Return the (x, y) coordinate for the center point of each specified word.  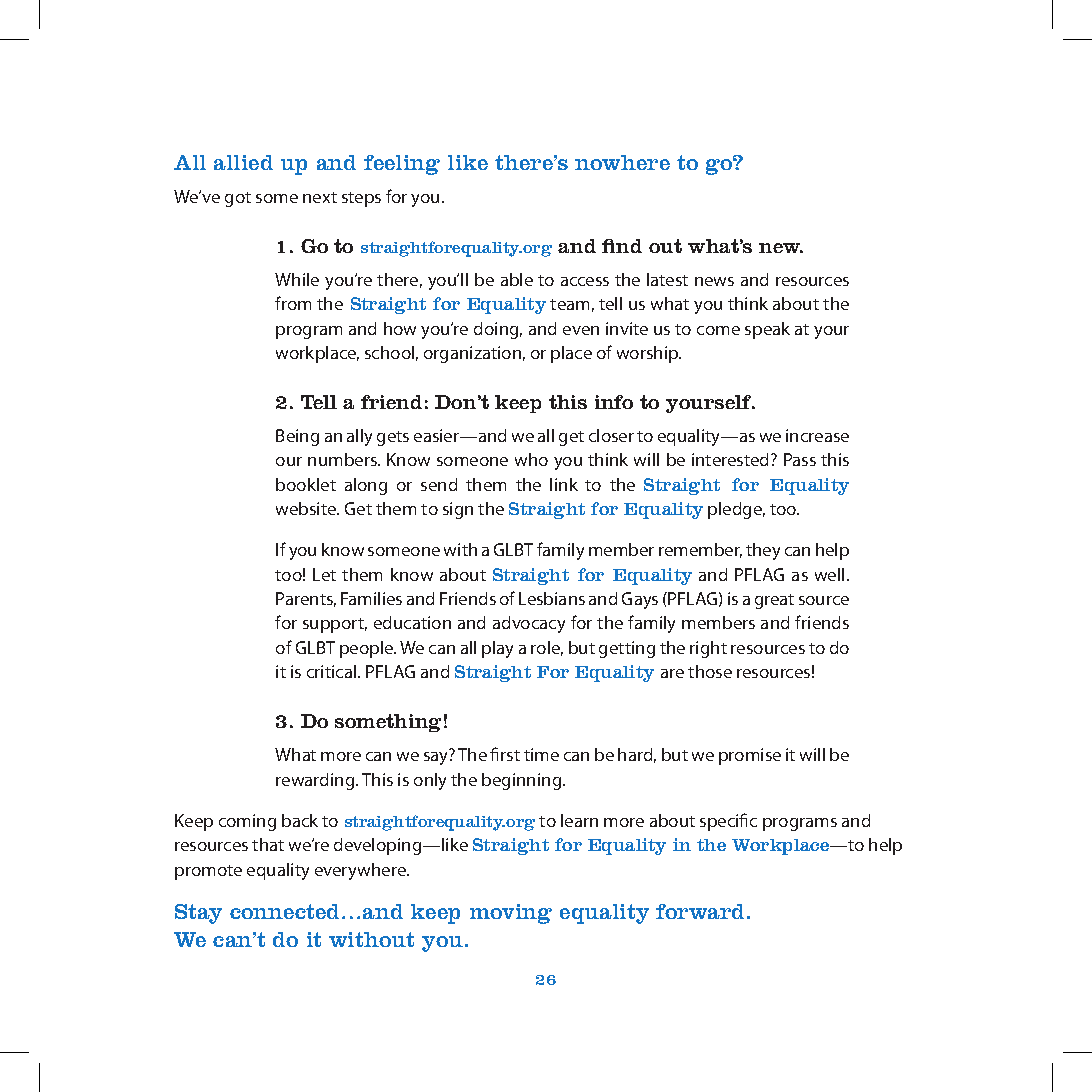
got (238, 199)
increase (817, 435)
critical (333, 671)
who (531, 459)
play (497, 649)
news (714, 281)
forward (702, 911)
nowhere (622, 162)
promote (208, 872)
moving (511, 914)
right (708, 649)
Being (297, 437)
